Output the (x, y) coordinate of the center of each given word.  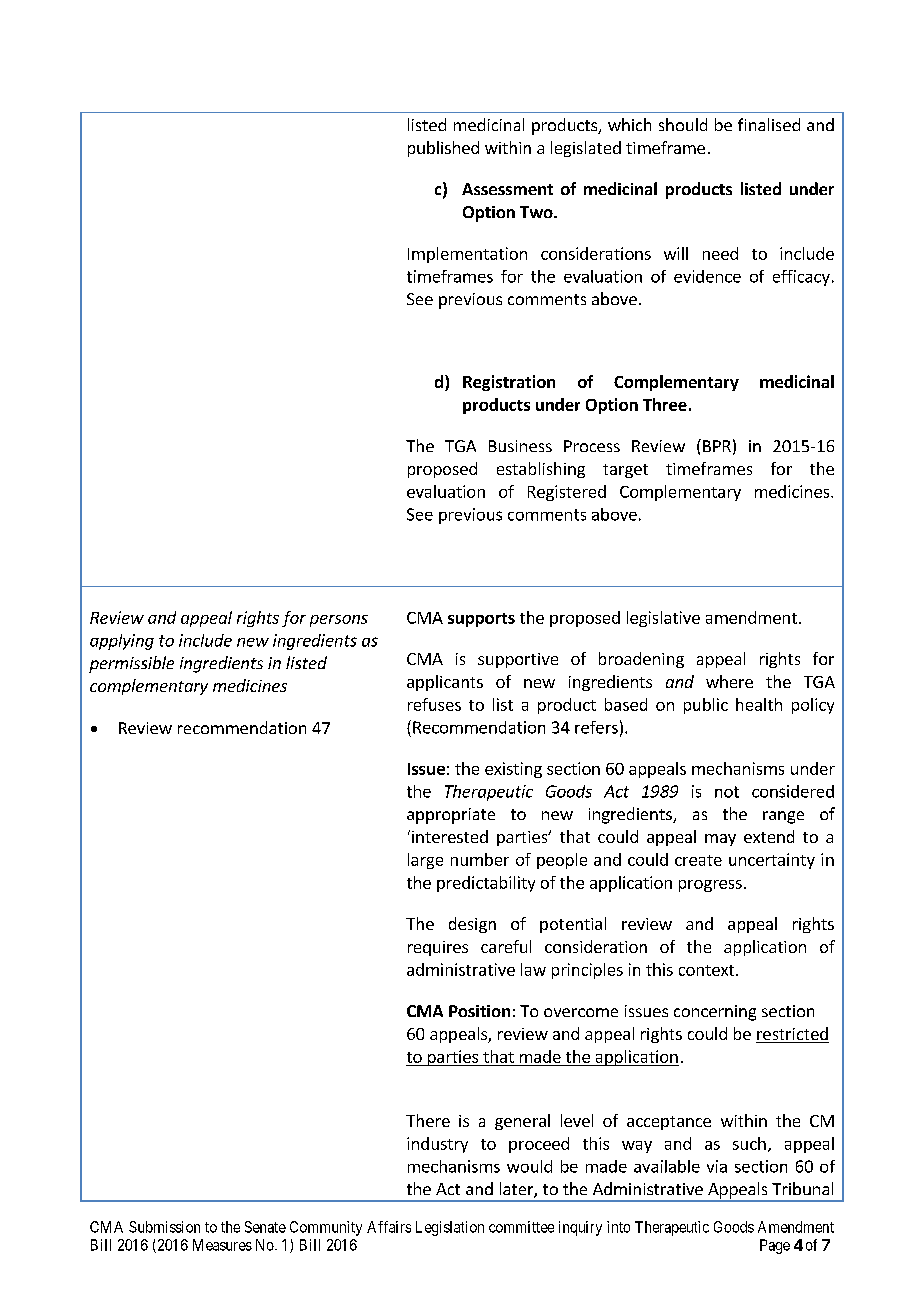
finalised (769, 124)
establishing (541, 470)
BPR (717, 446)
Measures (222, 1245)
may (720, 840)
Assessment (507, 189)
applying (122, 642)
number (480, 859)
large (425, 861)
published (443, 149)
